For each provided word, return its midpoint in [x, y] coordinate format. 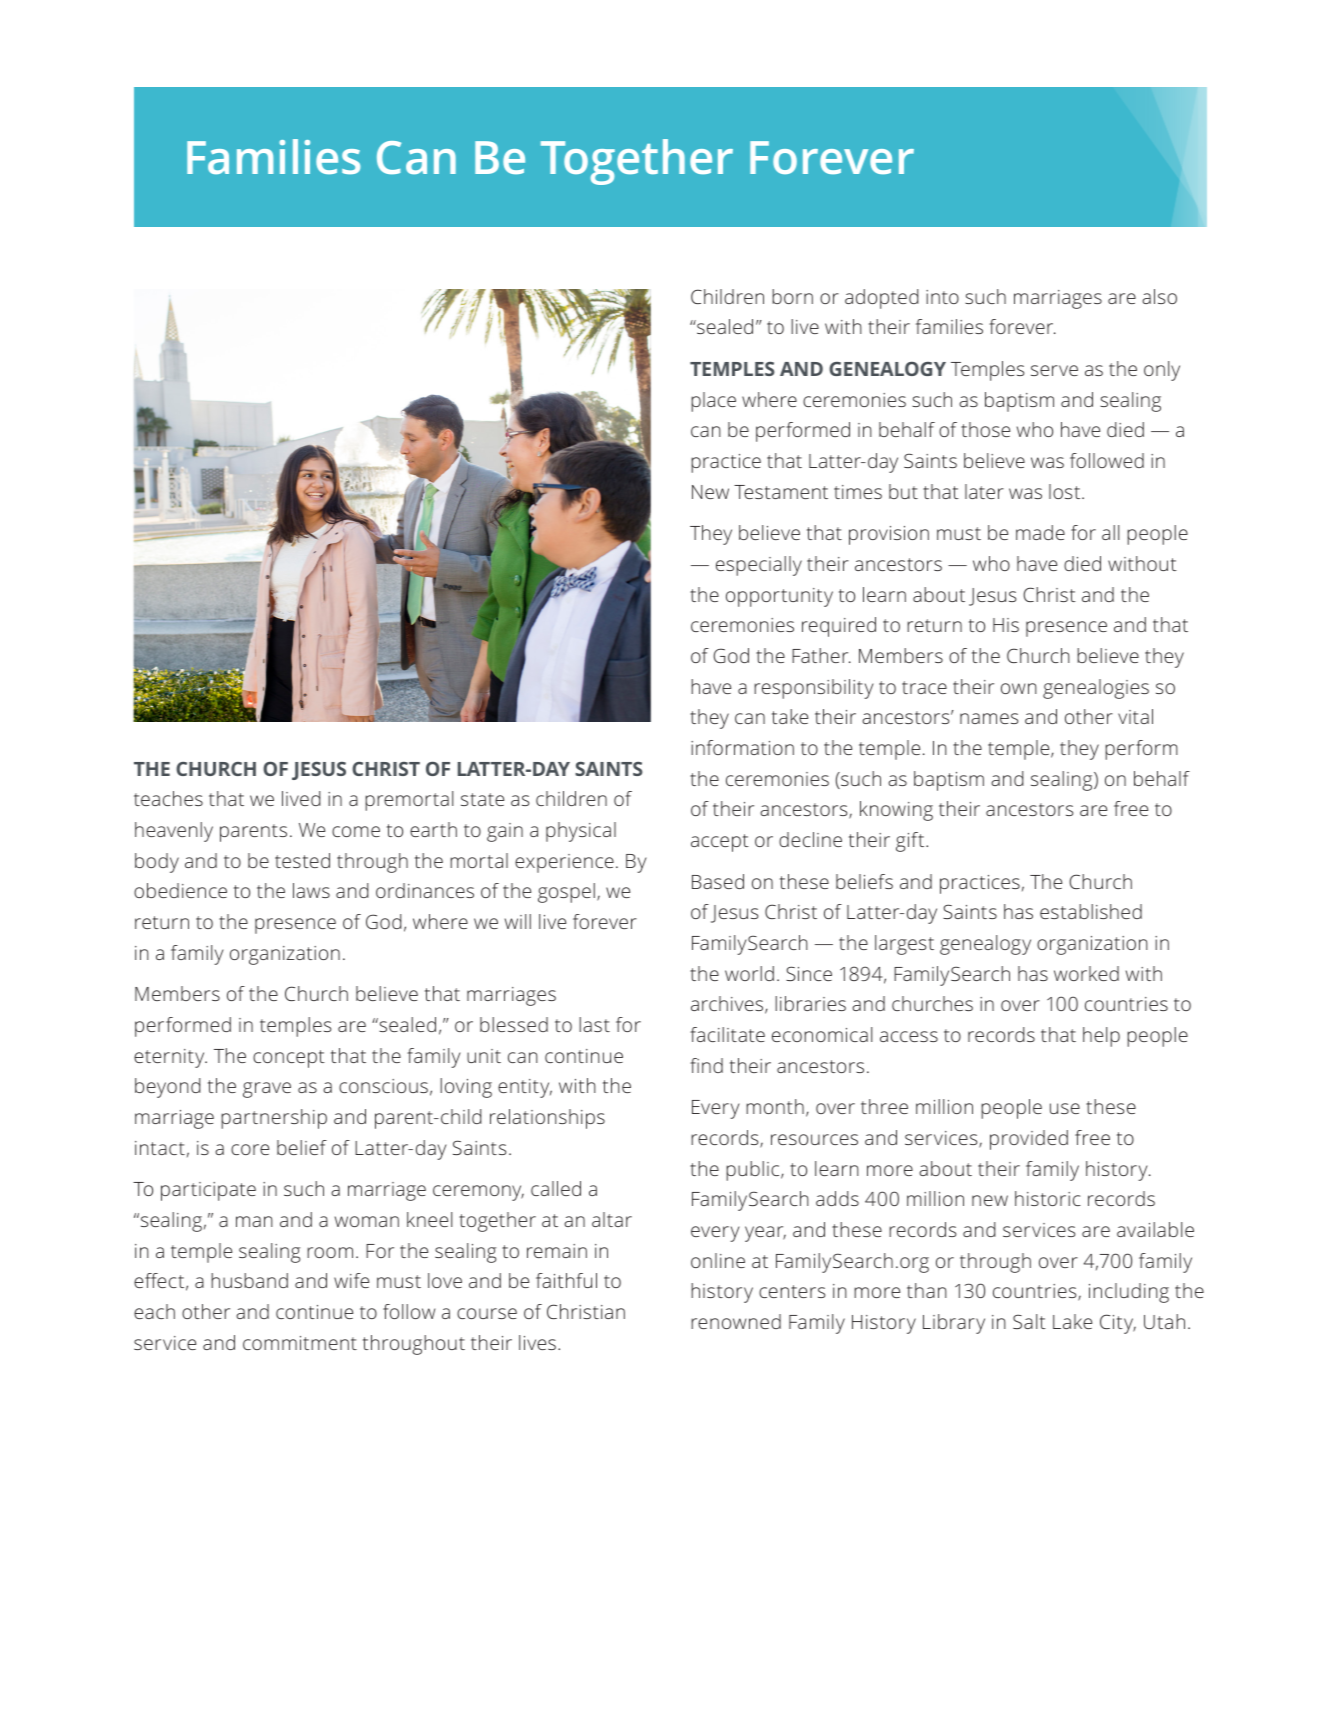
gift [911, 842]
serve [1054, 370]
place [713, 402]
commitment [300, 1343]
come [356, 831]
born [792, 296]
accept [720, 843]
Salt [1029, 1321]
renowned [736, 1321]
